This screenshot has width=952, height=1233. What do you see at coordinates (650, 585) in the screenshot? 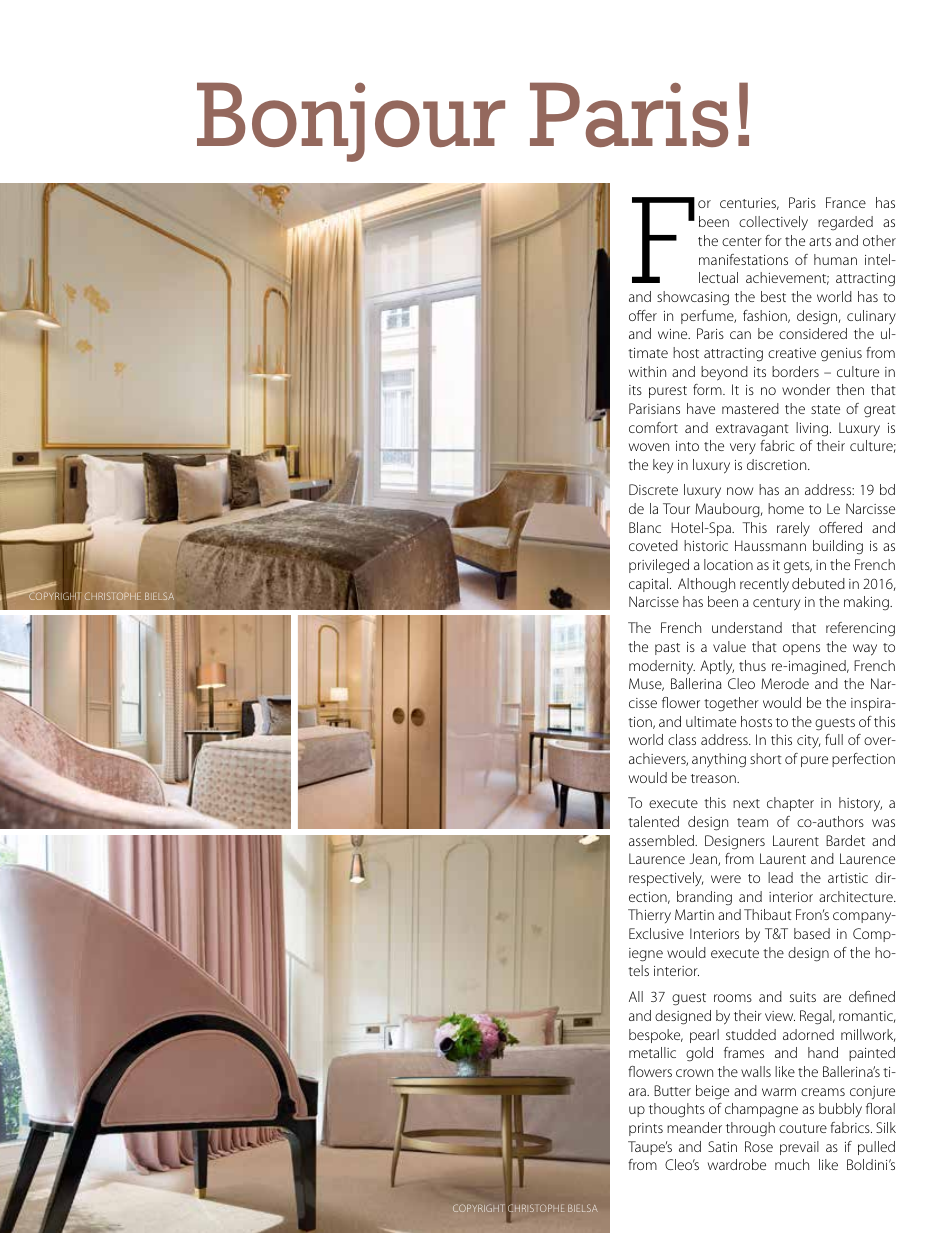
I see `capital` at bounding box center [650, 585].
